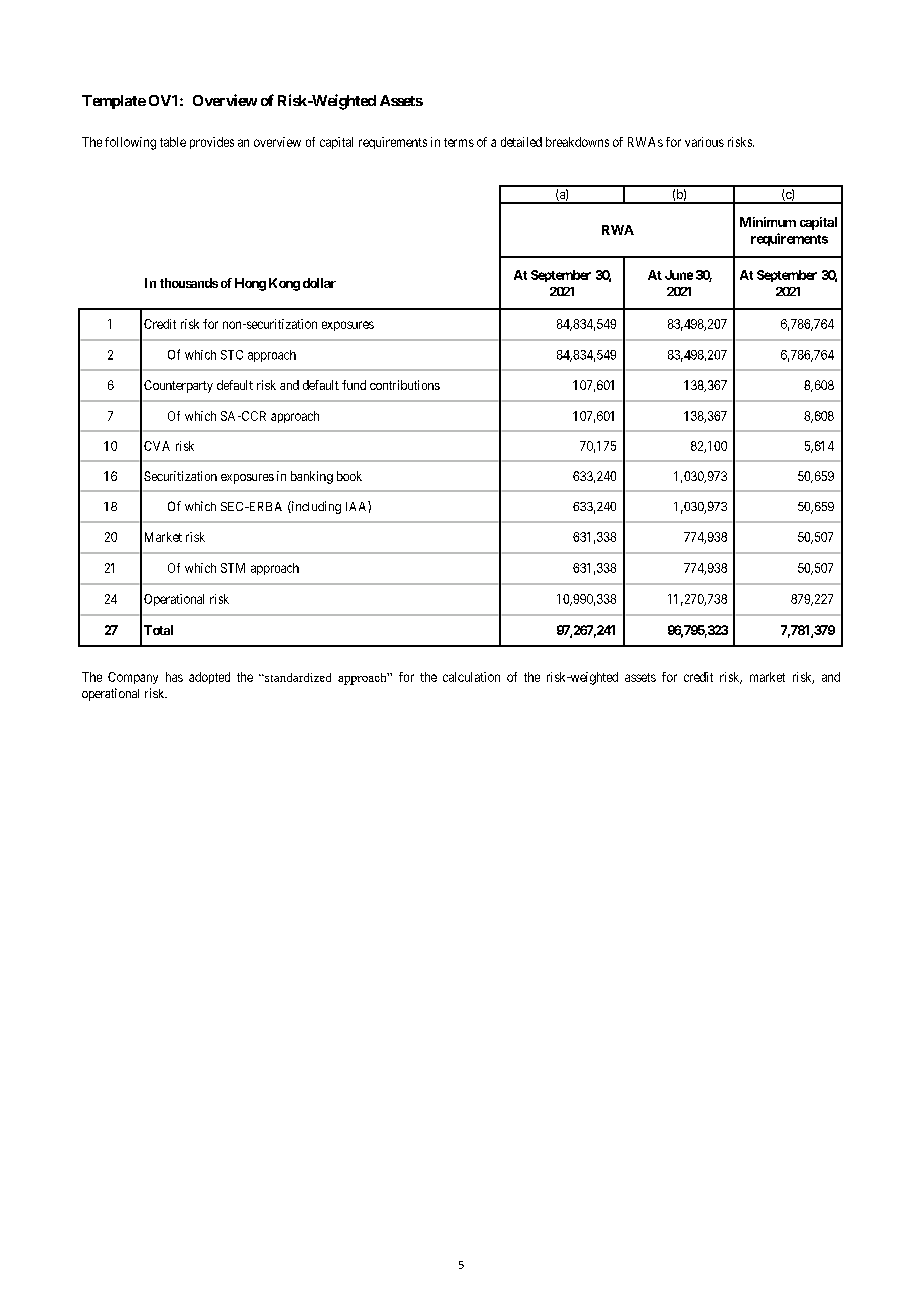 Image resolution: width=924 pixels, height=1308 pixels. I want to click on provides, so click(212, 143).
